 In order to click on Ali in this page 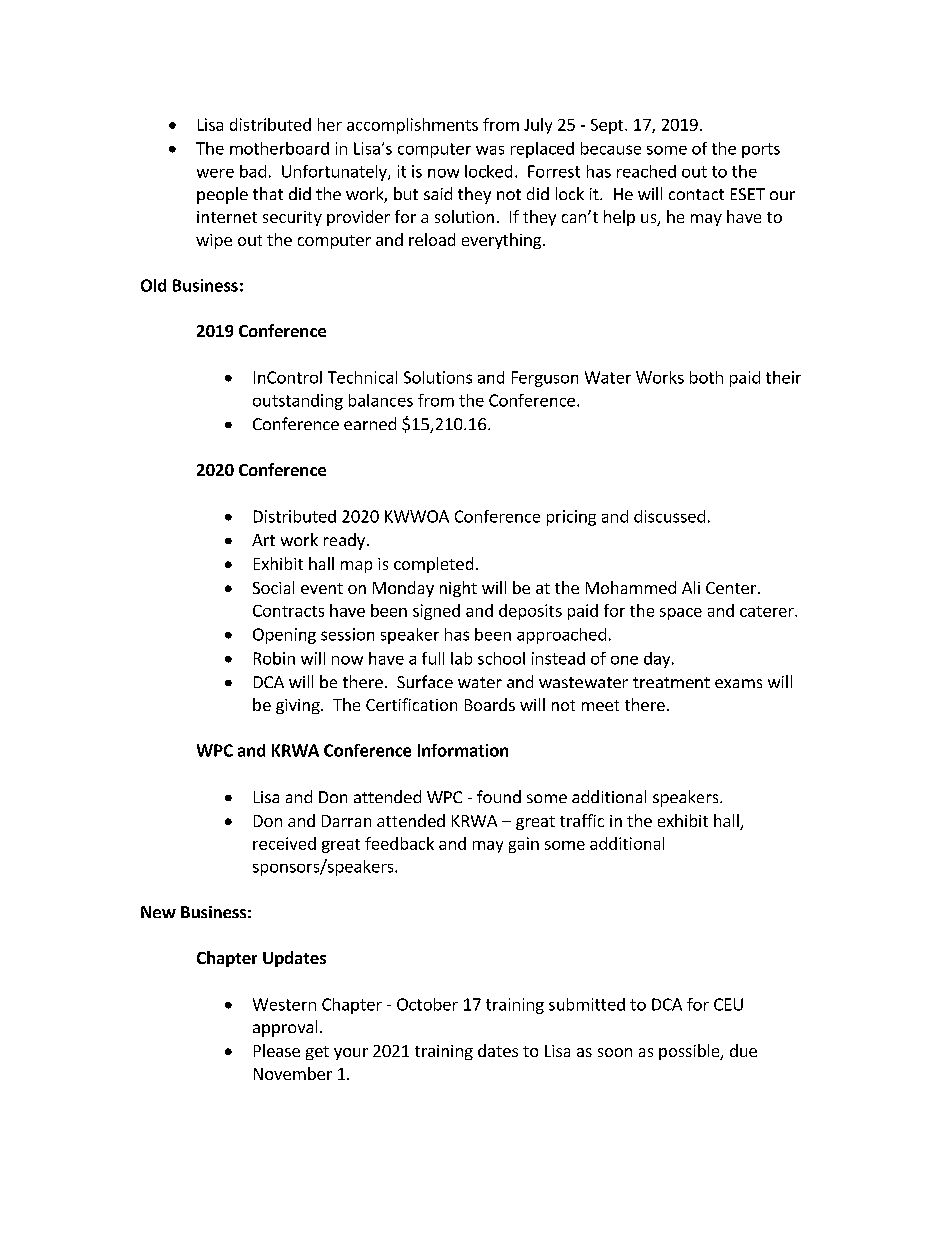, I will do `click(691, 587)`.
